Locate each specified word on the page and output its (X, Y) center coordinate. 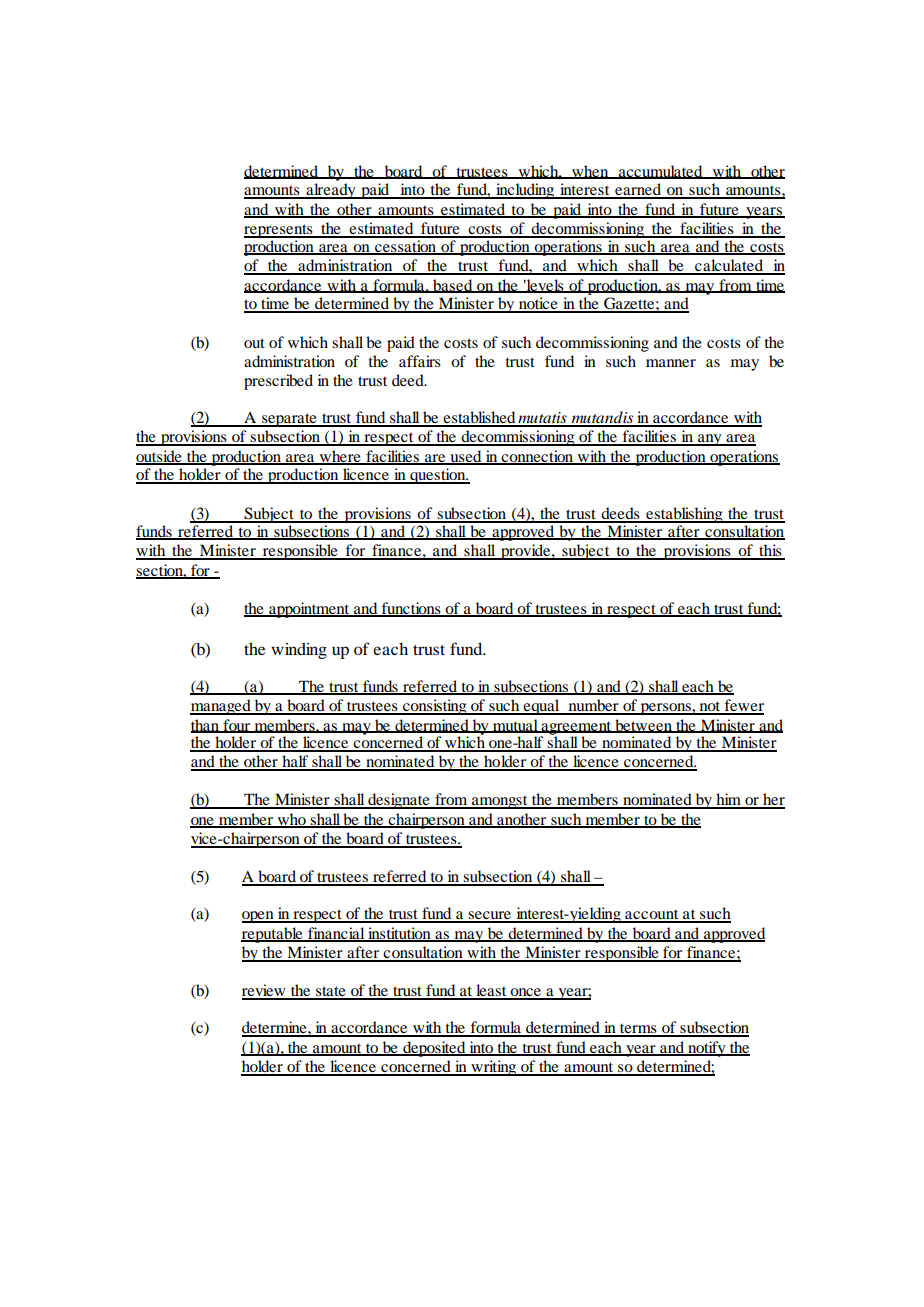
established (479, 418)
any (710, 440)
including (525, 191)
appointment (309, 610)
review (265, 991)
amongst (500, 802)
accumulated (661, 172)
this (770, 551)
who (291, 820)
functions (411, 609)
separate (289, 420)
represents (279, 231)
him (728, 800)
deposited (434, 1049)
